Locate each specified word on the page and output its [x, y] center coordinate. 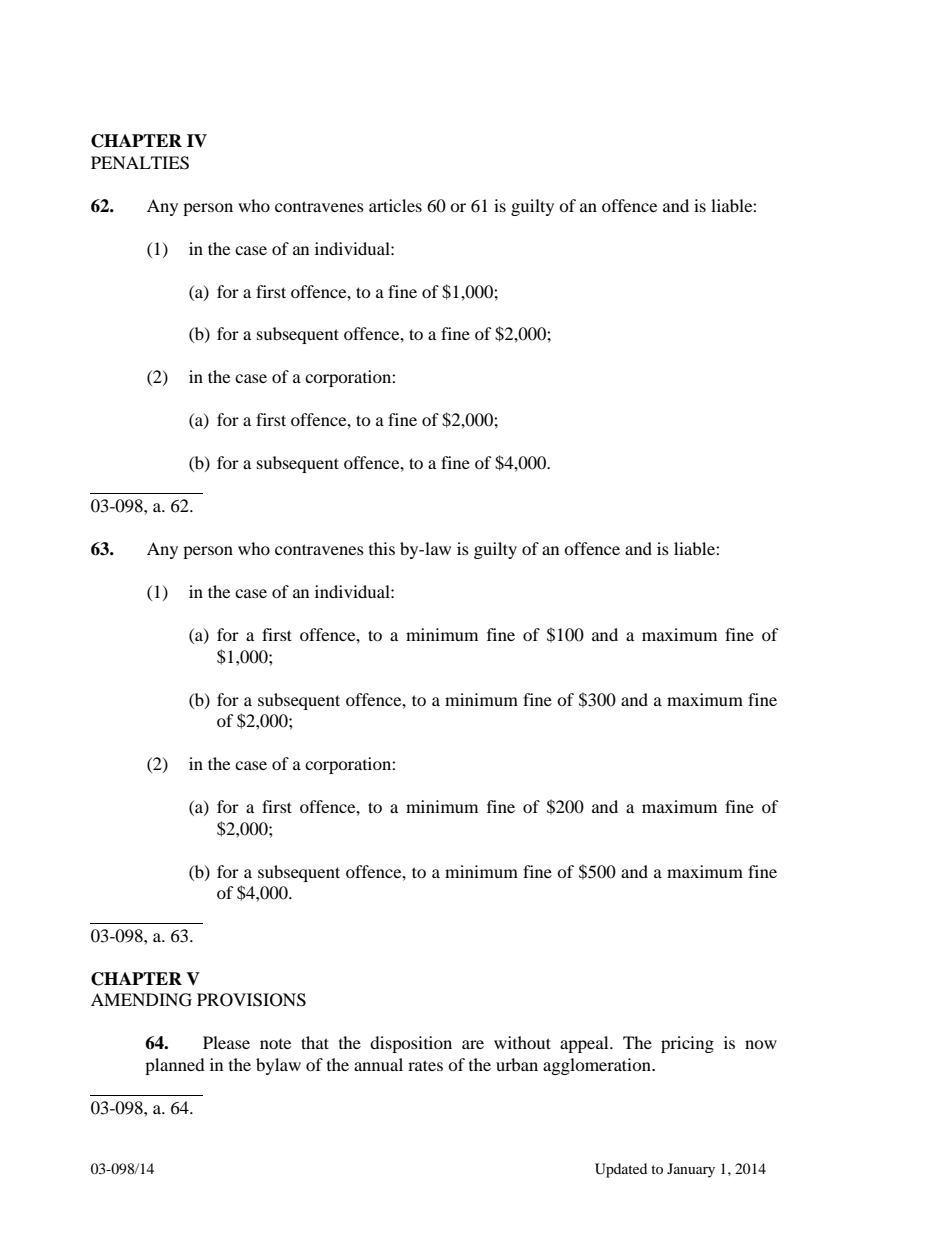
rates [425, 1065]
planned [175, 1066]
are [473, 1044]
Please [226, 1042]
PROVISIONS [251, 1000]
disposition [411, 1044]
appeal [585, 1044]
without [522, 1042]
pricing [687, 1044]
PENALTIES [140, 163]
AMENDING [141, 1000]
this [382, 548]
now [761, 1044]
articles [395, 205]
